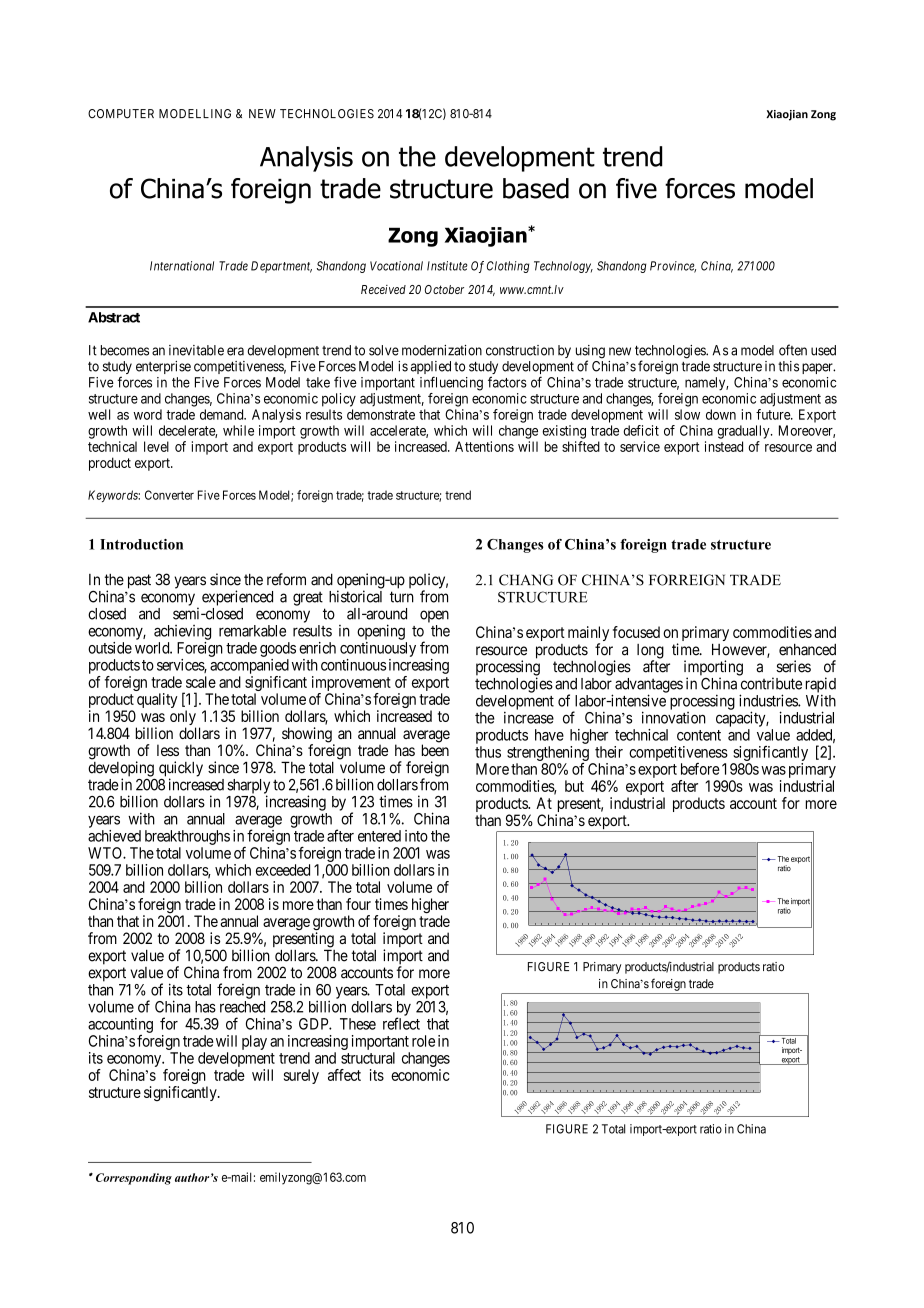 This screenshot has width=924, height=1308. Describe the element at coordinates (169, 495) in the screenshot. I see `Converter` at that location.
